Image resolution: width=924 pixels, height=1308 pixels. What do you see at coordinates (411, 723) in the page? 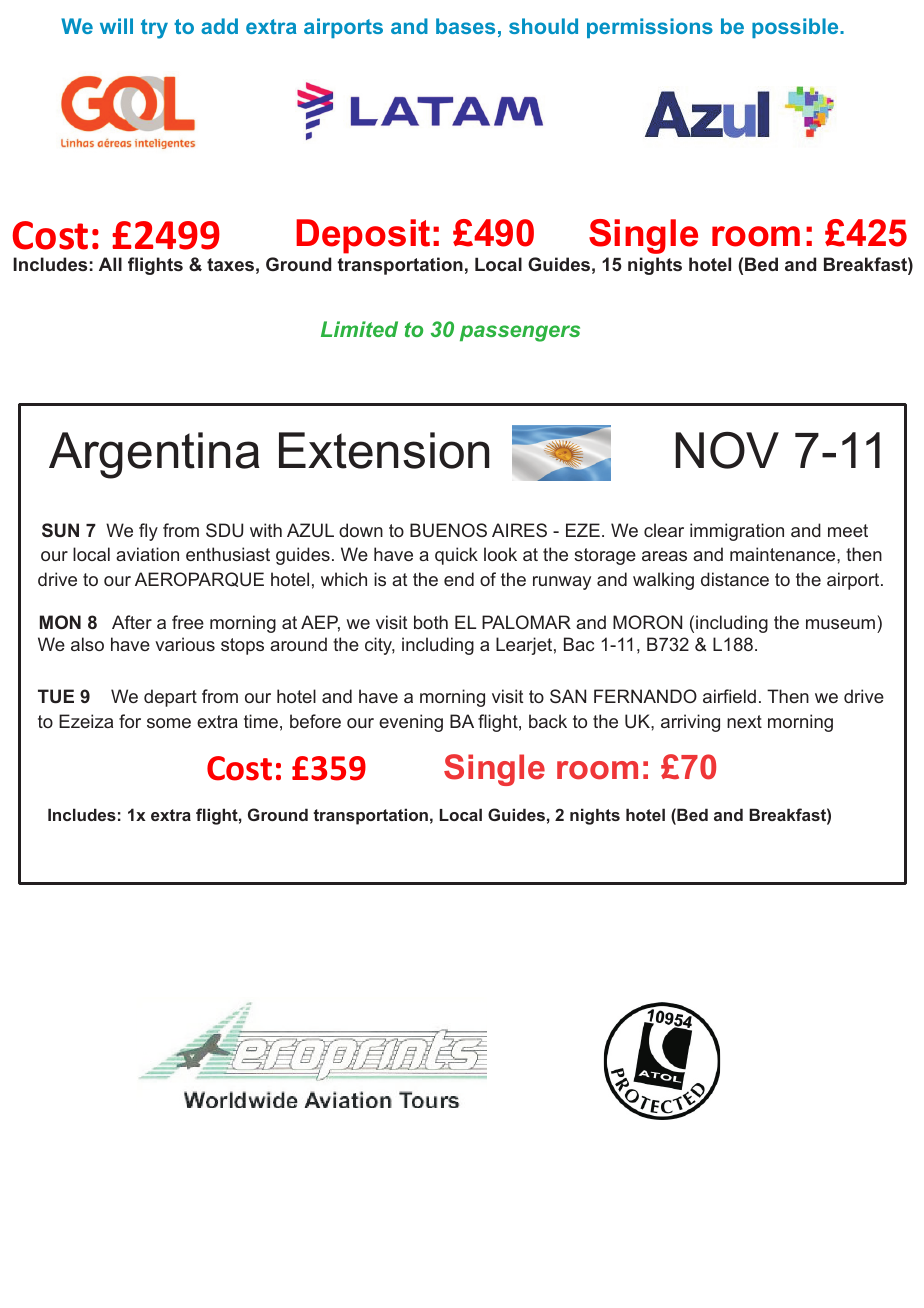
I see `evening` at bounding box center [411, 723].
